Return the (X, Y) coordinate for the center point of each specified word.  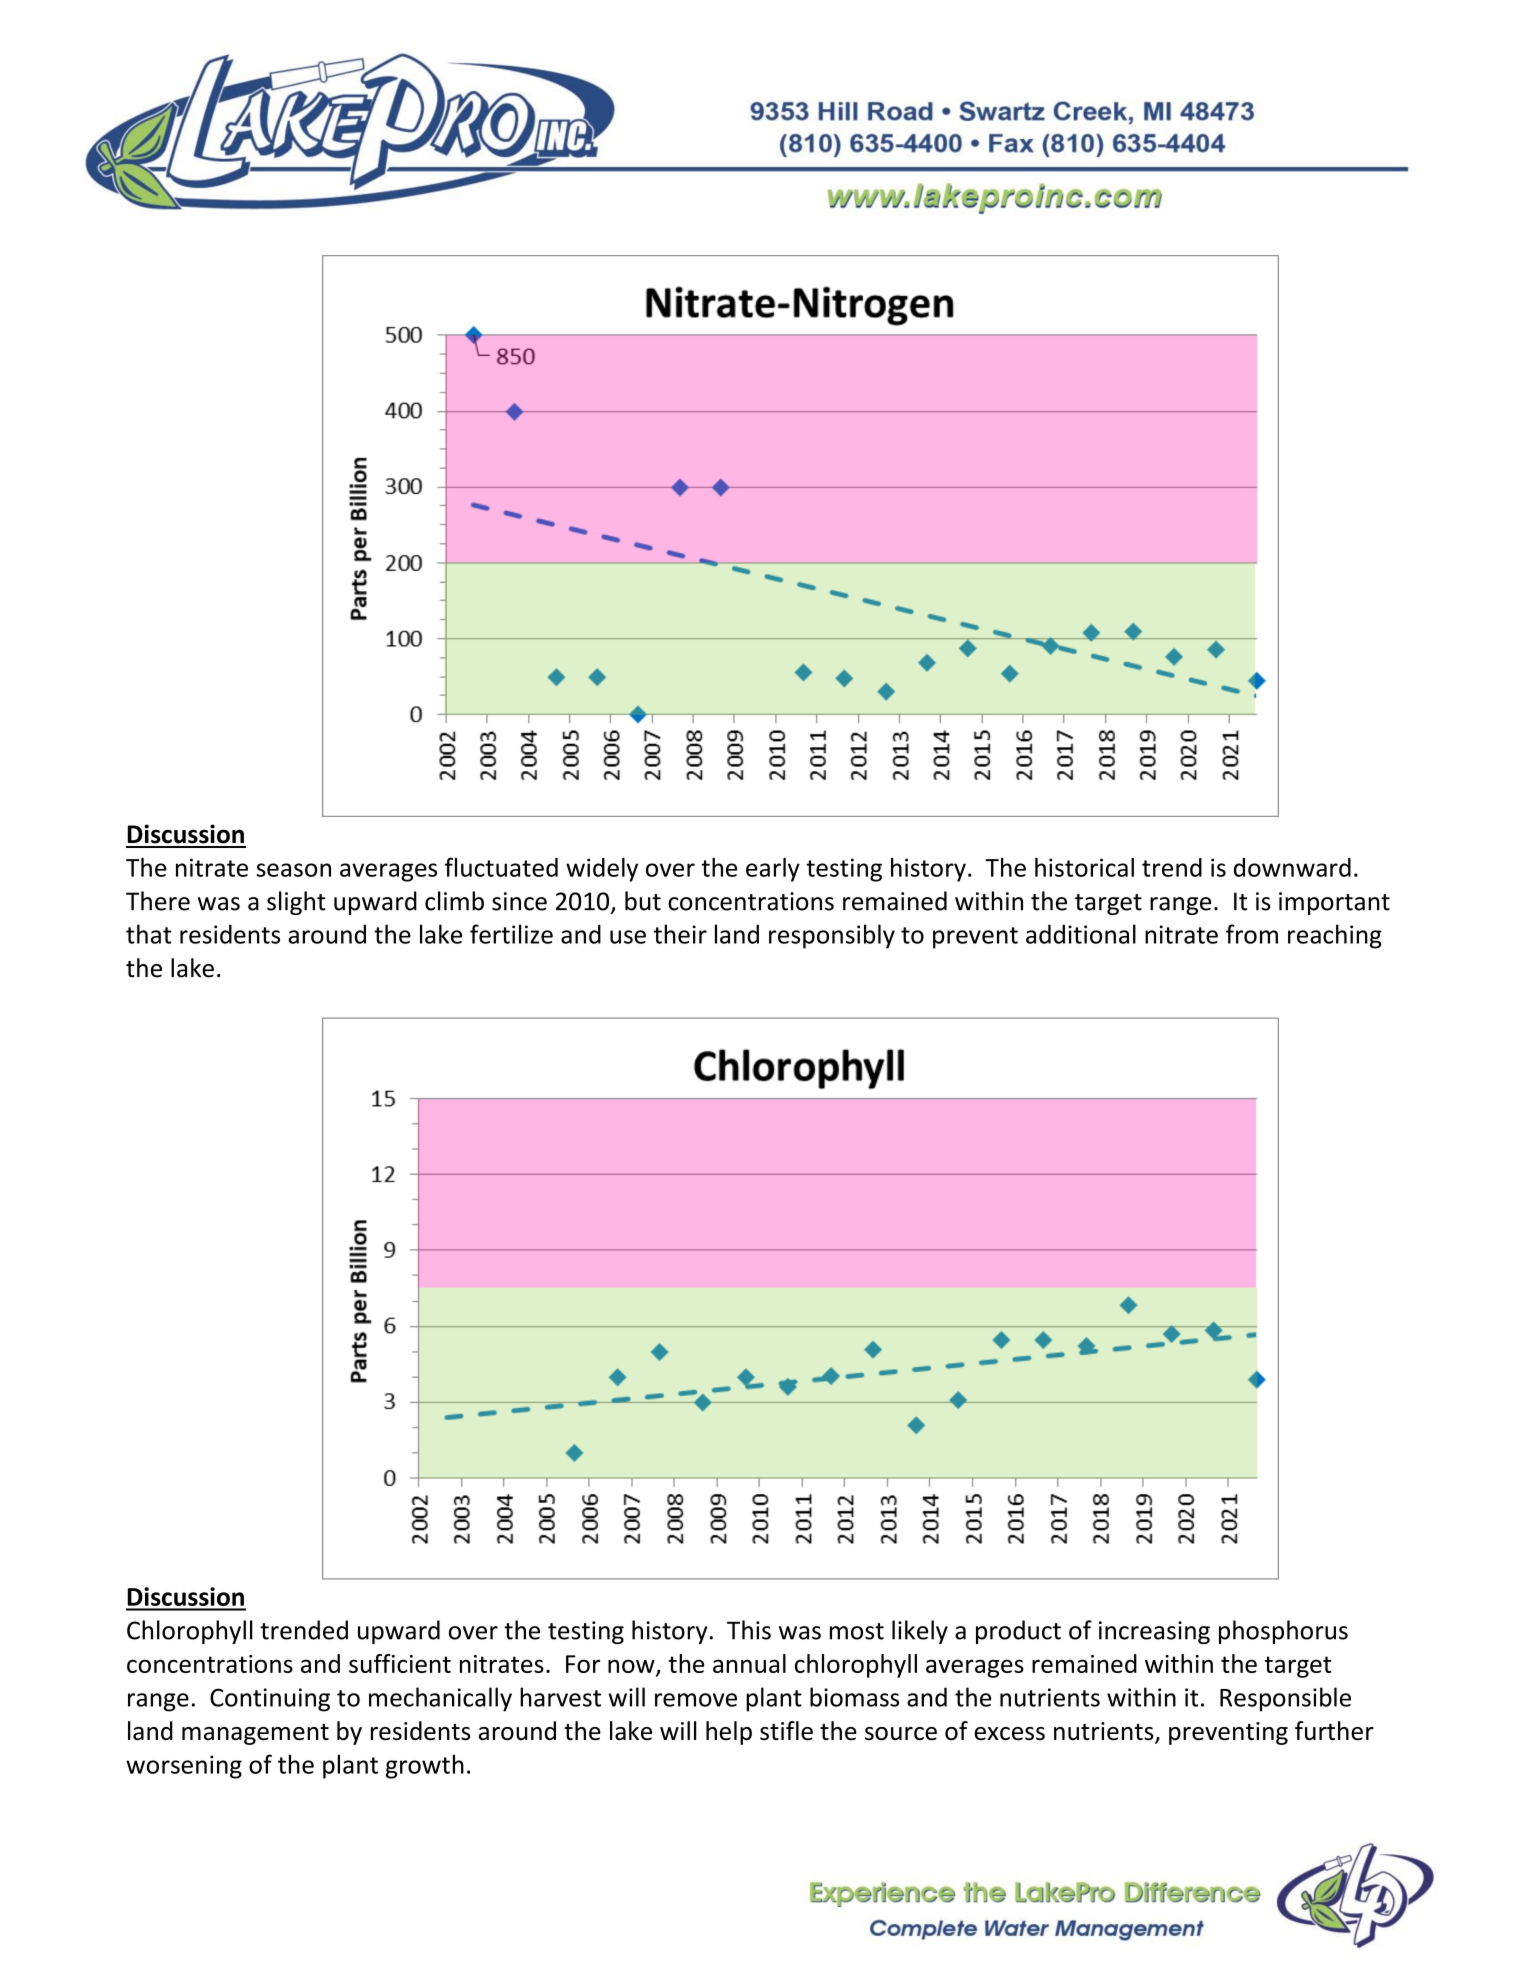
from (1252, 934)
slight (296, 903)
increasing (1154, 1632)
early (773, 870)
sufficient (400, 1663)
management (255, 1734)
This (749, 1630)
